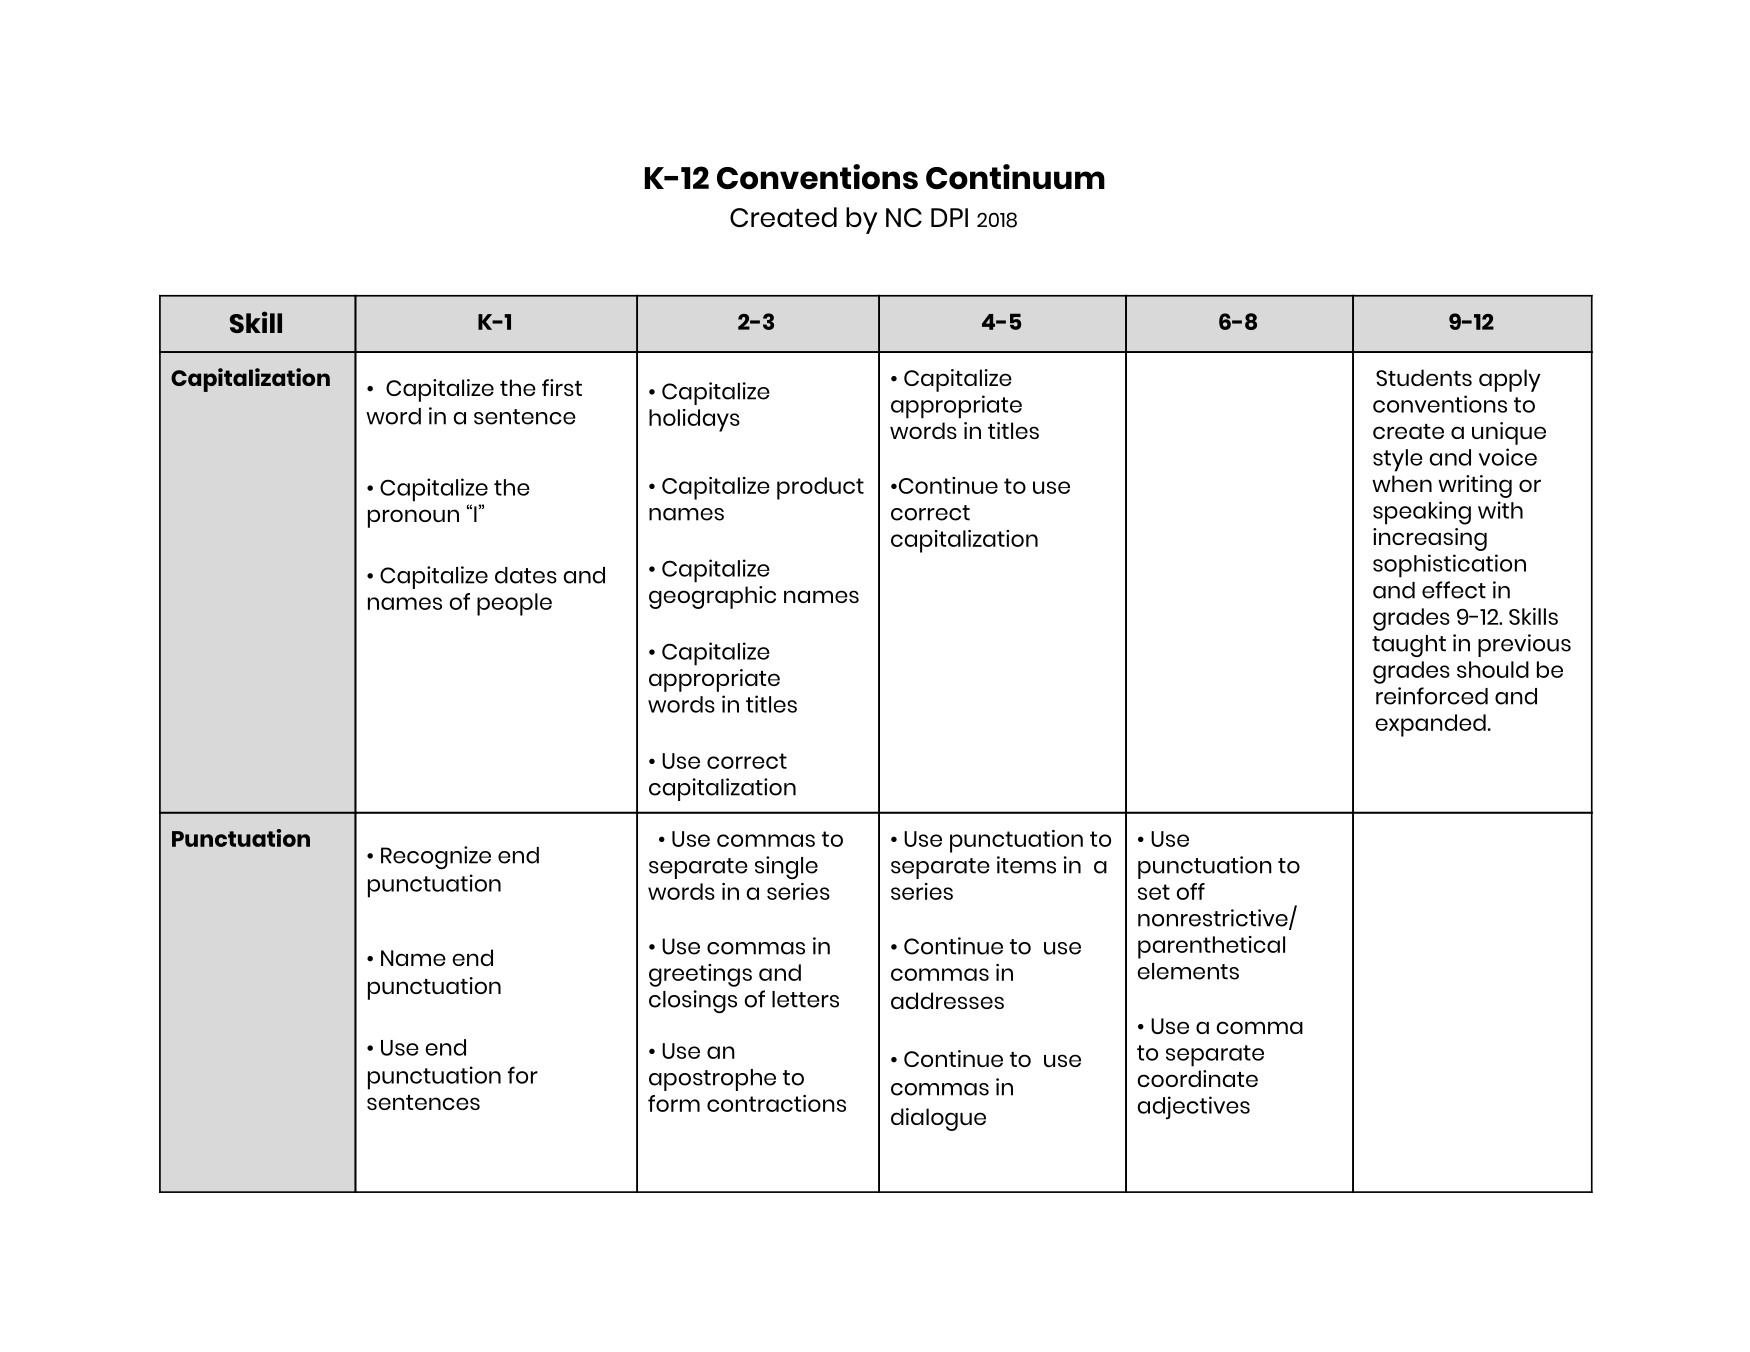 The width and height of the screenshot is (1750, 1352). I want to click on geographic, so click(712, 597).
